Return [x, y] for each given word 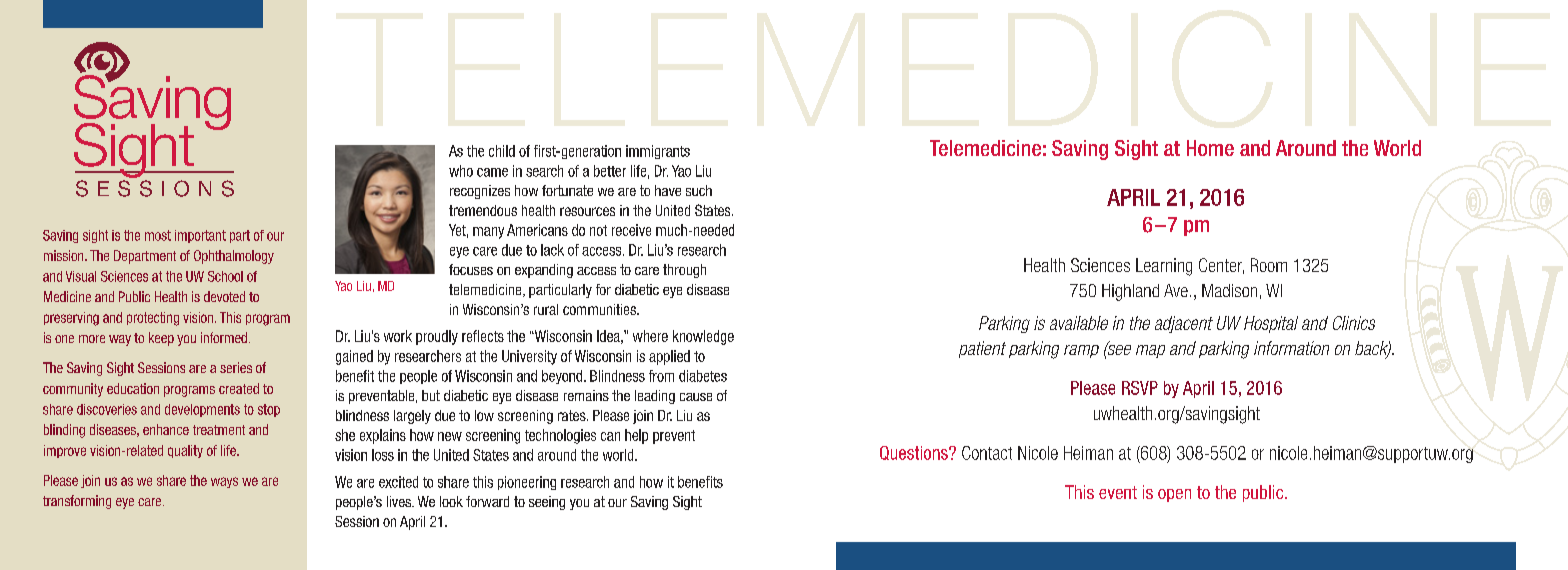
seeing [547, 503]
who [461, 171]
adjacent [1184, 324]
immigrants [658, 152]
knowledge [703, 337]
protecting [153, 319]
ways [224, 482]
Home [1210, 148]
